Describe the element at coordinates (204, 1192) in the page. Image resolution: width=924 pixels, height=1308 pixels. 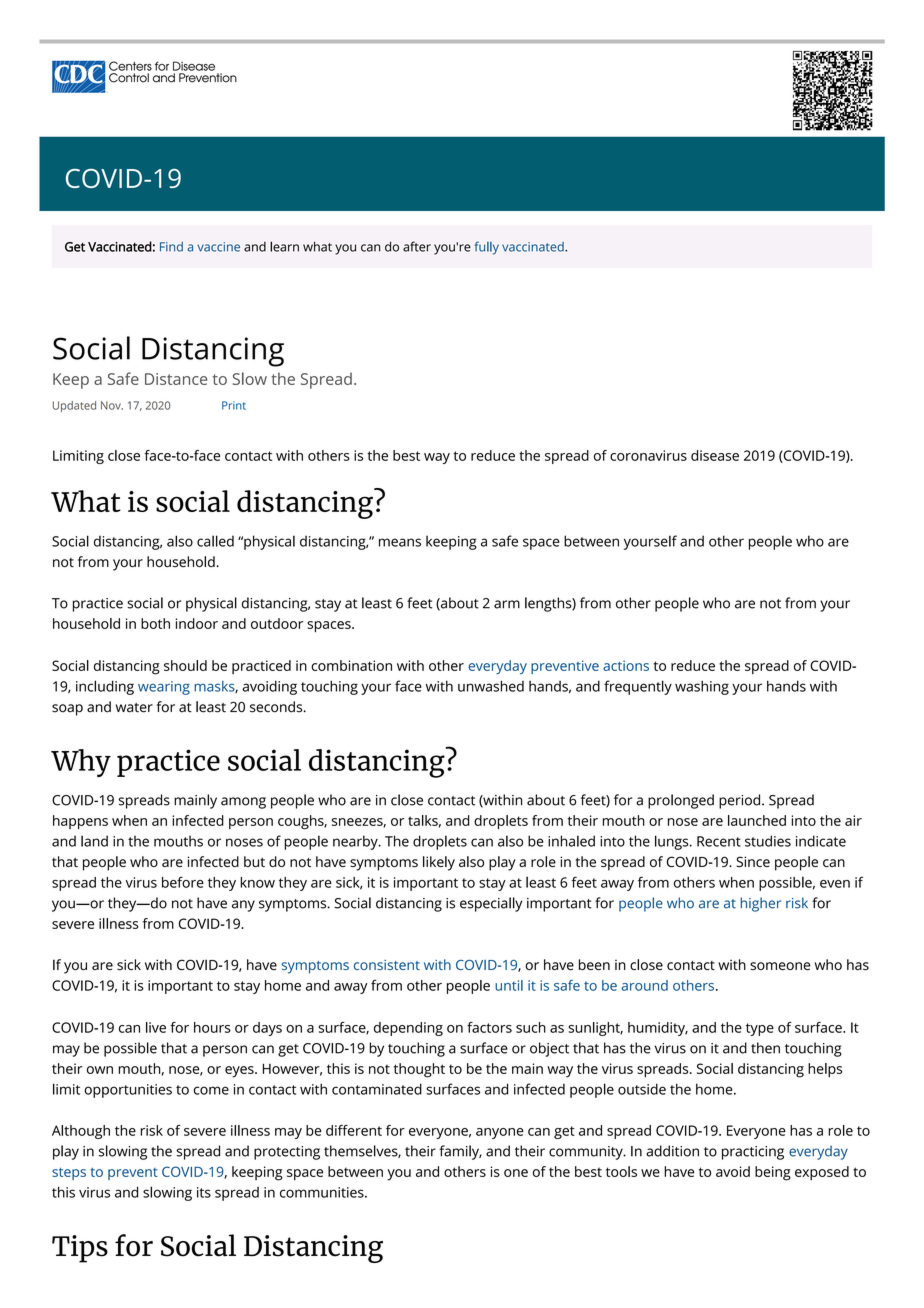
I see `its` at that location.
